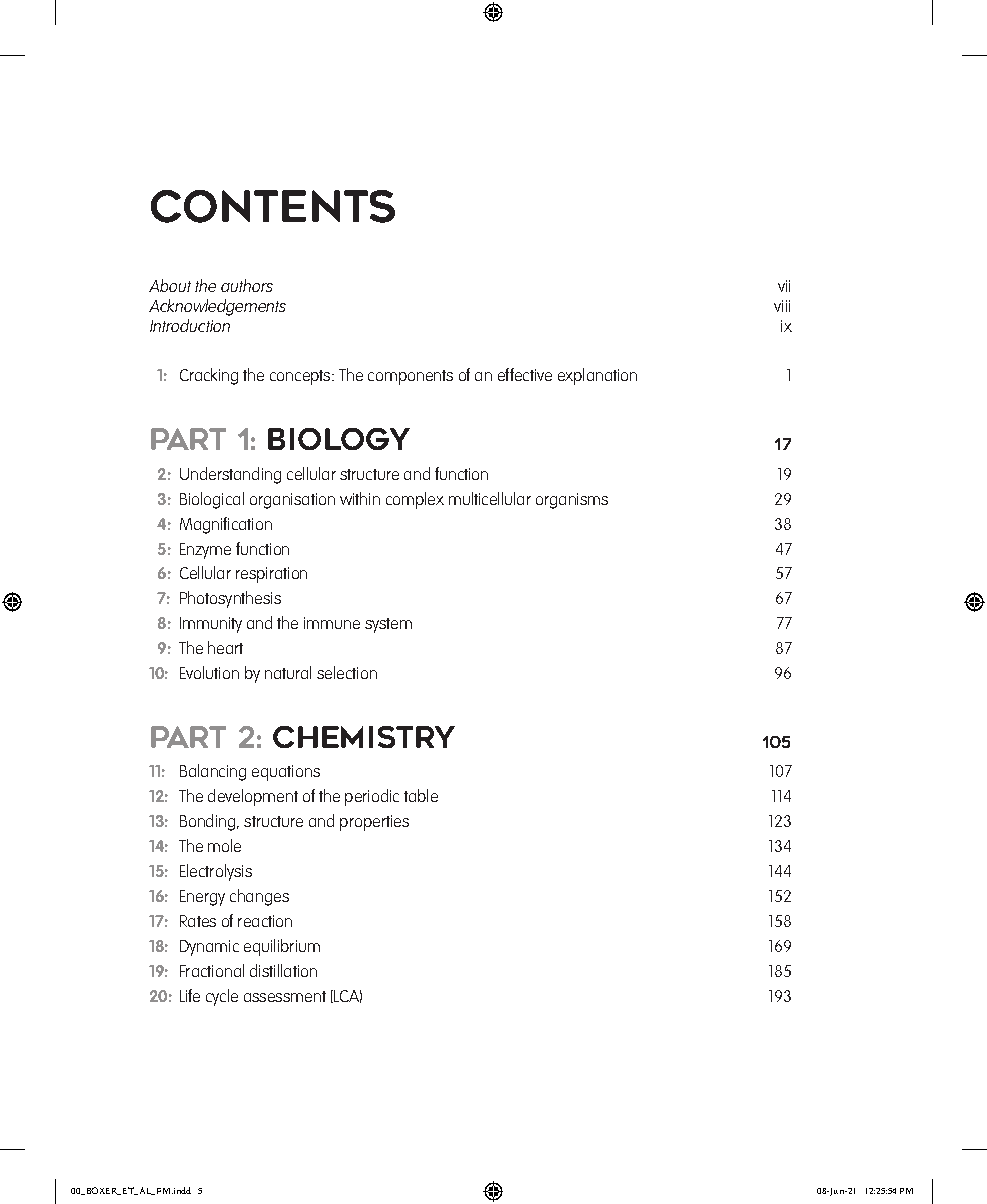 The height and width of the screenshot is (1204, 987). Describe the element at coordinates (782, 306) in the screenshot. I see `viii` at that location.
